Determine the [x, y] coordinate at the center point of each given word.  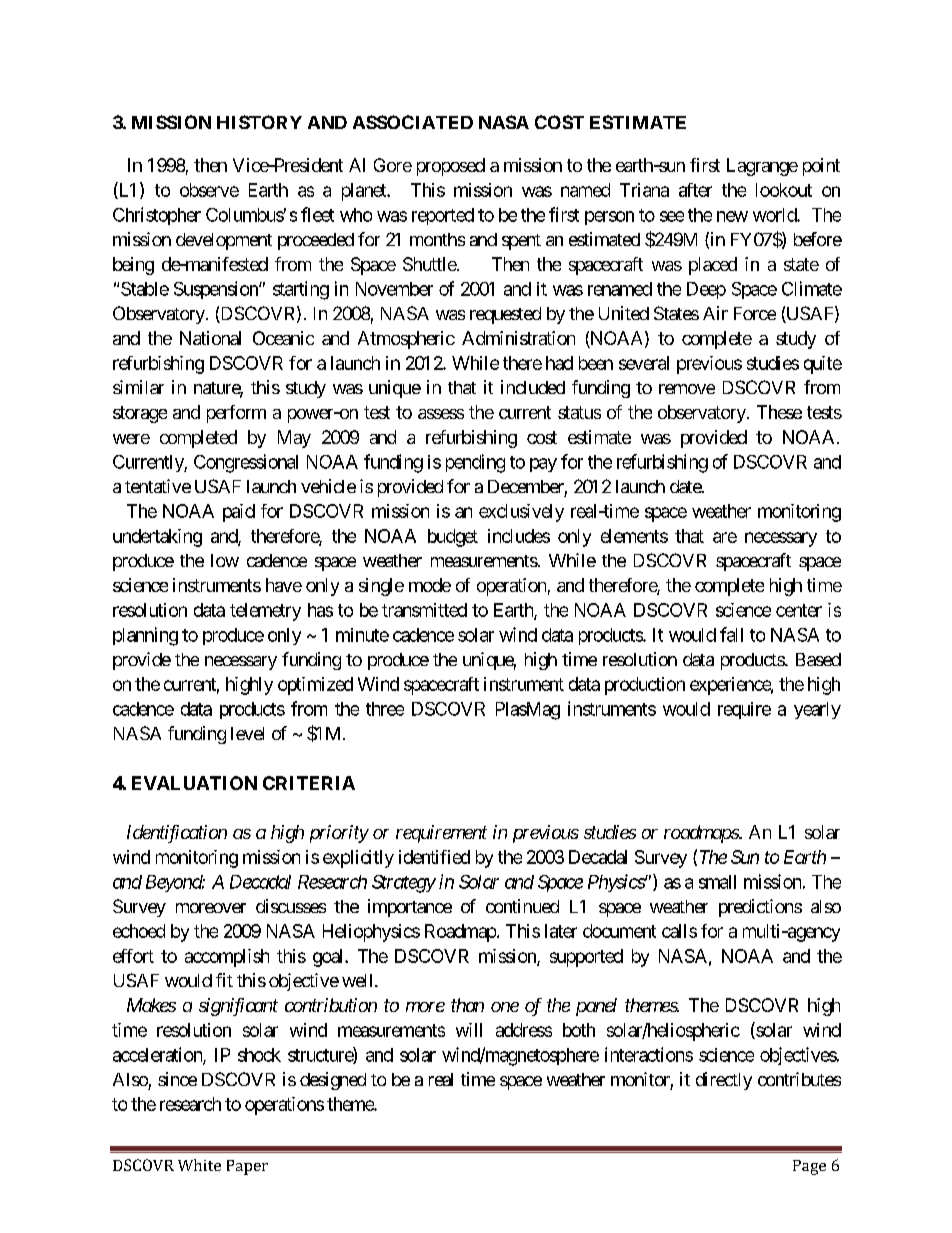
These [779, 412]
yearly [817, 710]
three [385, 709]
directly [724, 1081]
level [247, 733]
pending [475, 463]
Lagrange [762, 167]
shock [259, 1055]
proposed [451, 167]
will [469, 1030]
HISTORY [259, 122]
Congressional [246, 463]
